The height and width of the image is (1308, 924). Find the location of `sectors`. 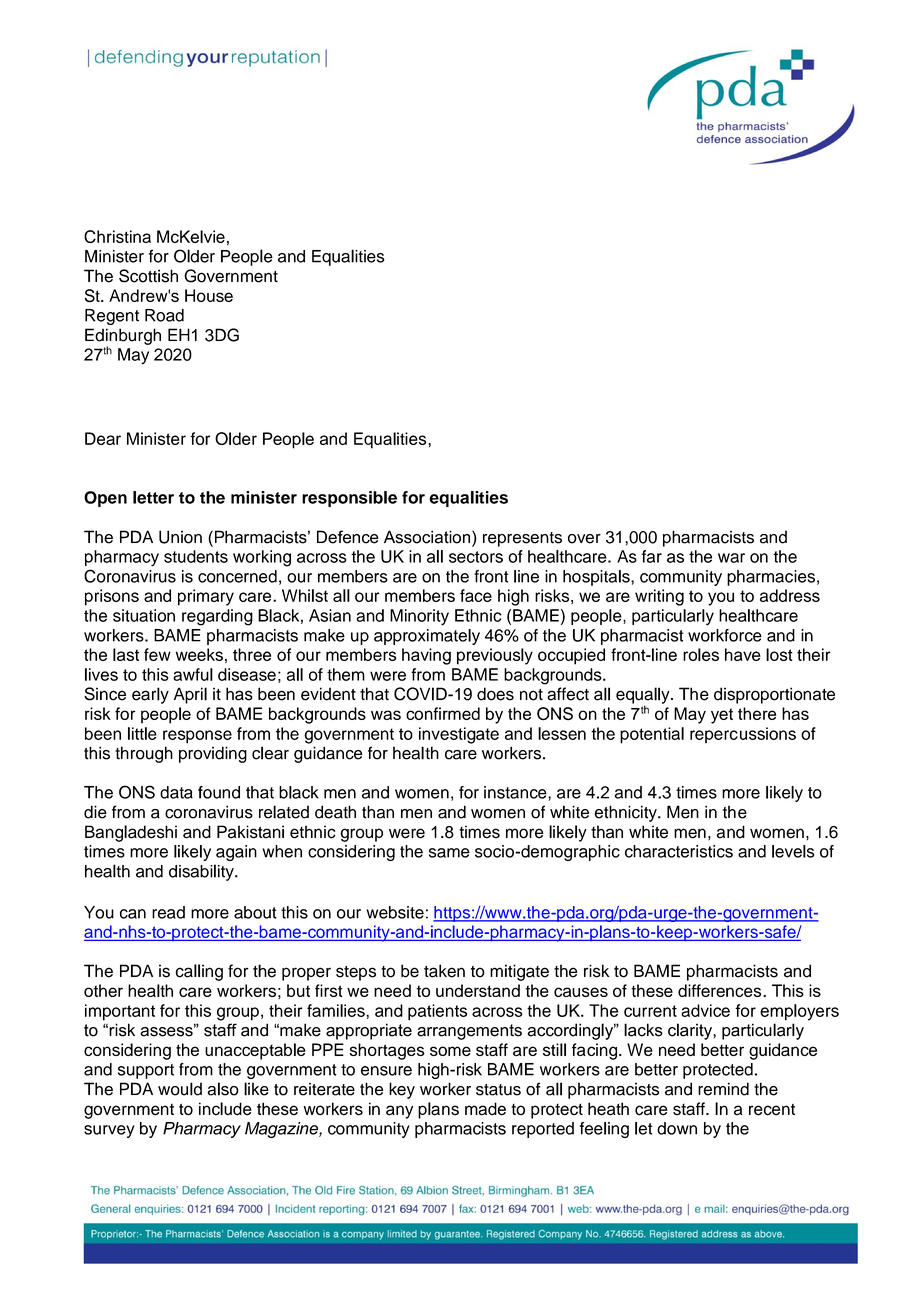

sectors is located at coordinates (476, 557).
